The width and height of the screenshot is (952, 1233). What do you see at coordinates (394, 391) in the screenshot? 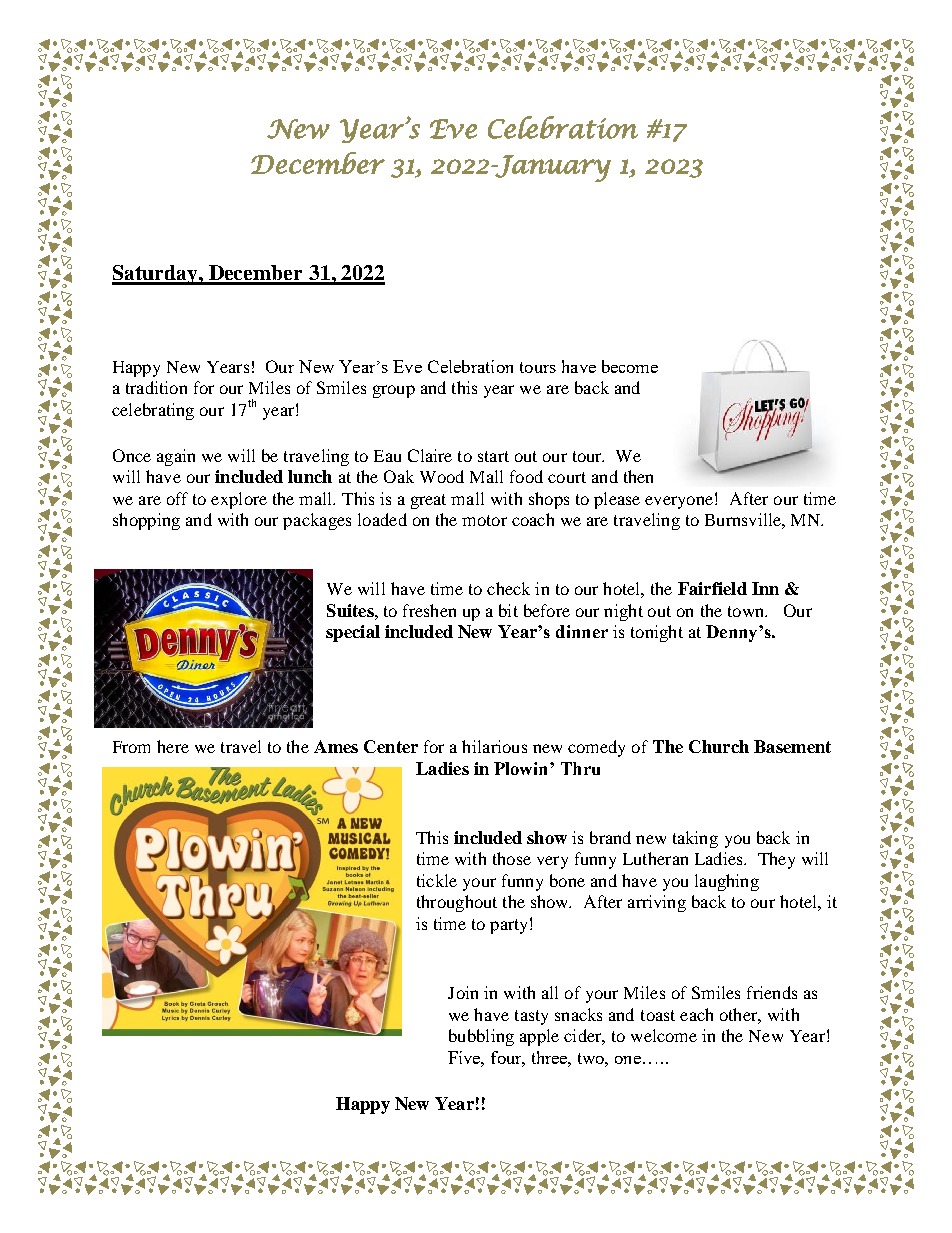
I see `group` at bounding box center [394, 391].
